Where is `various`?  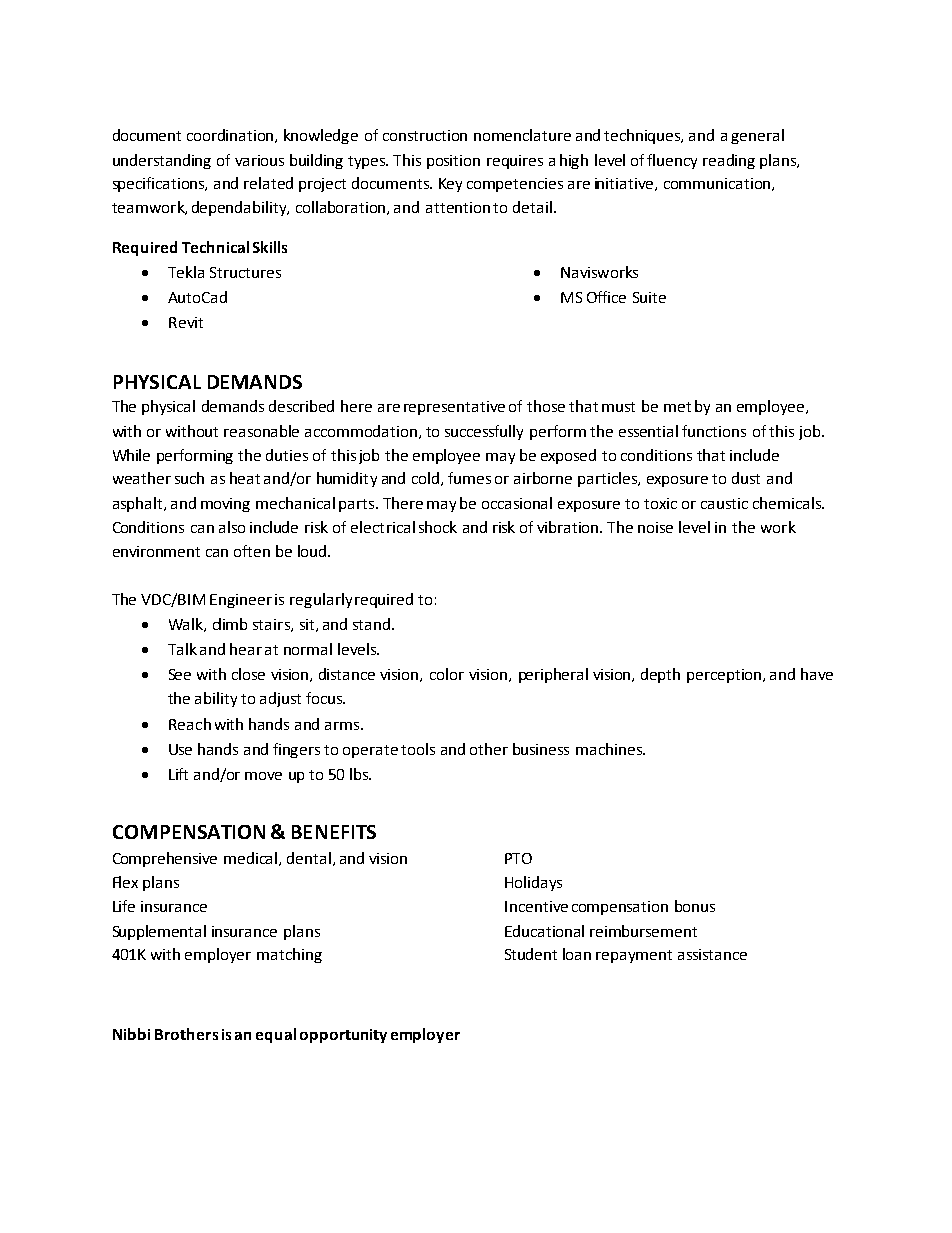
various is located at coordinates (259, 160).
